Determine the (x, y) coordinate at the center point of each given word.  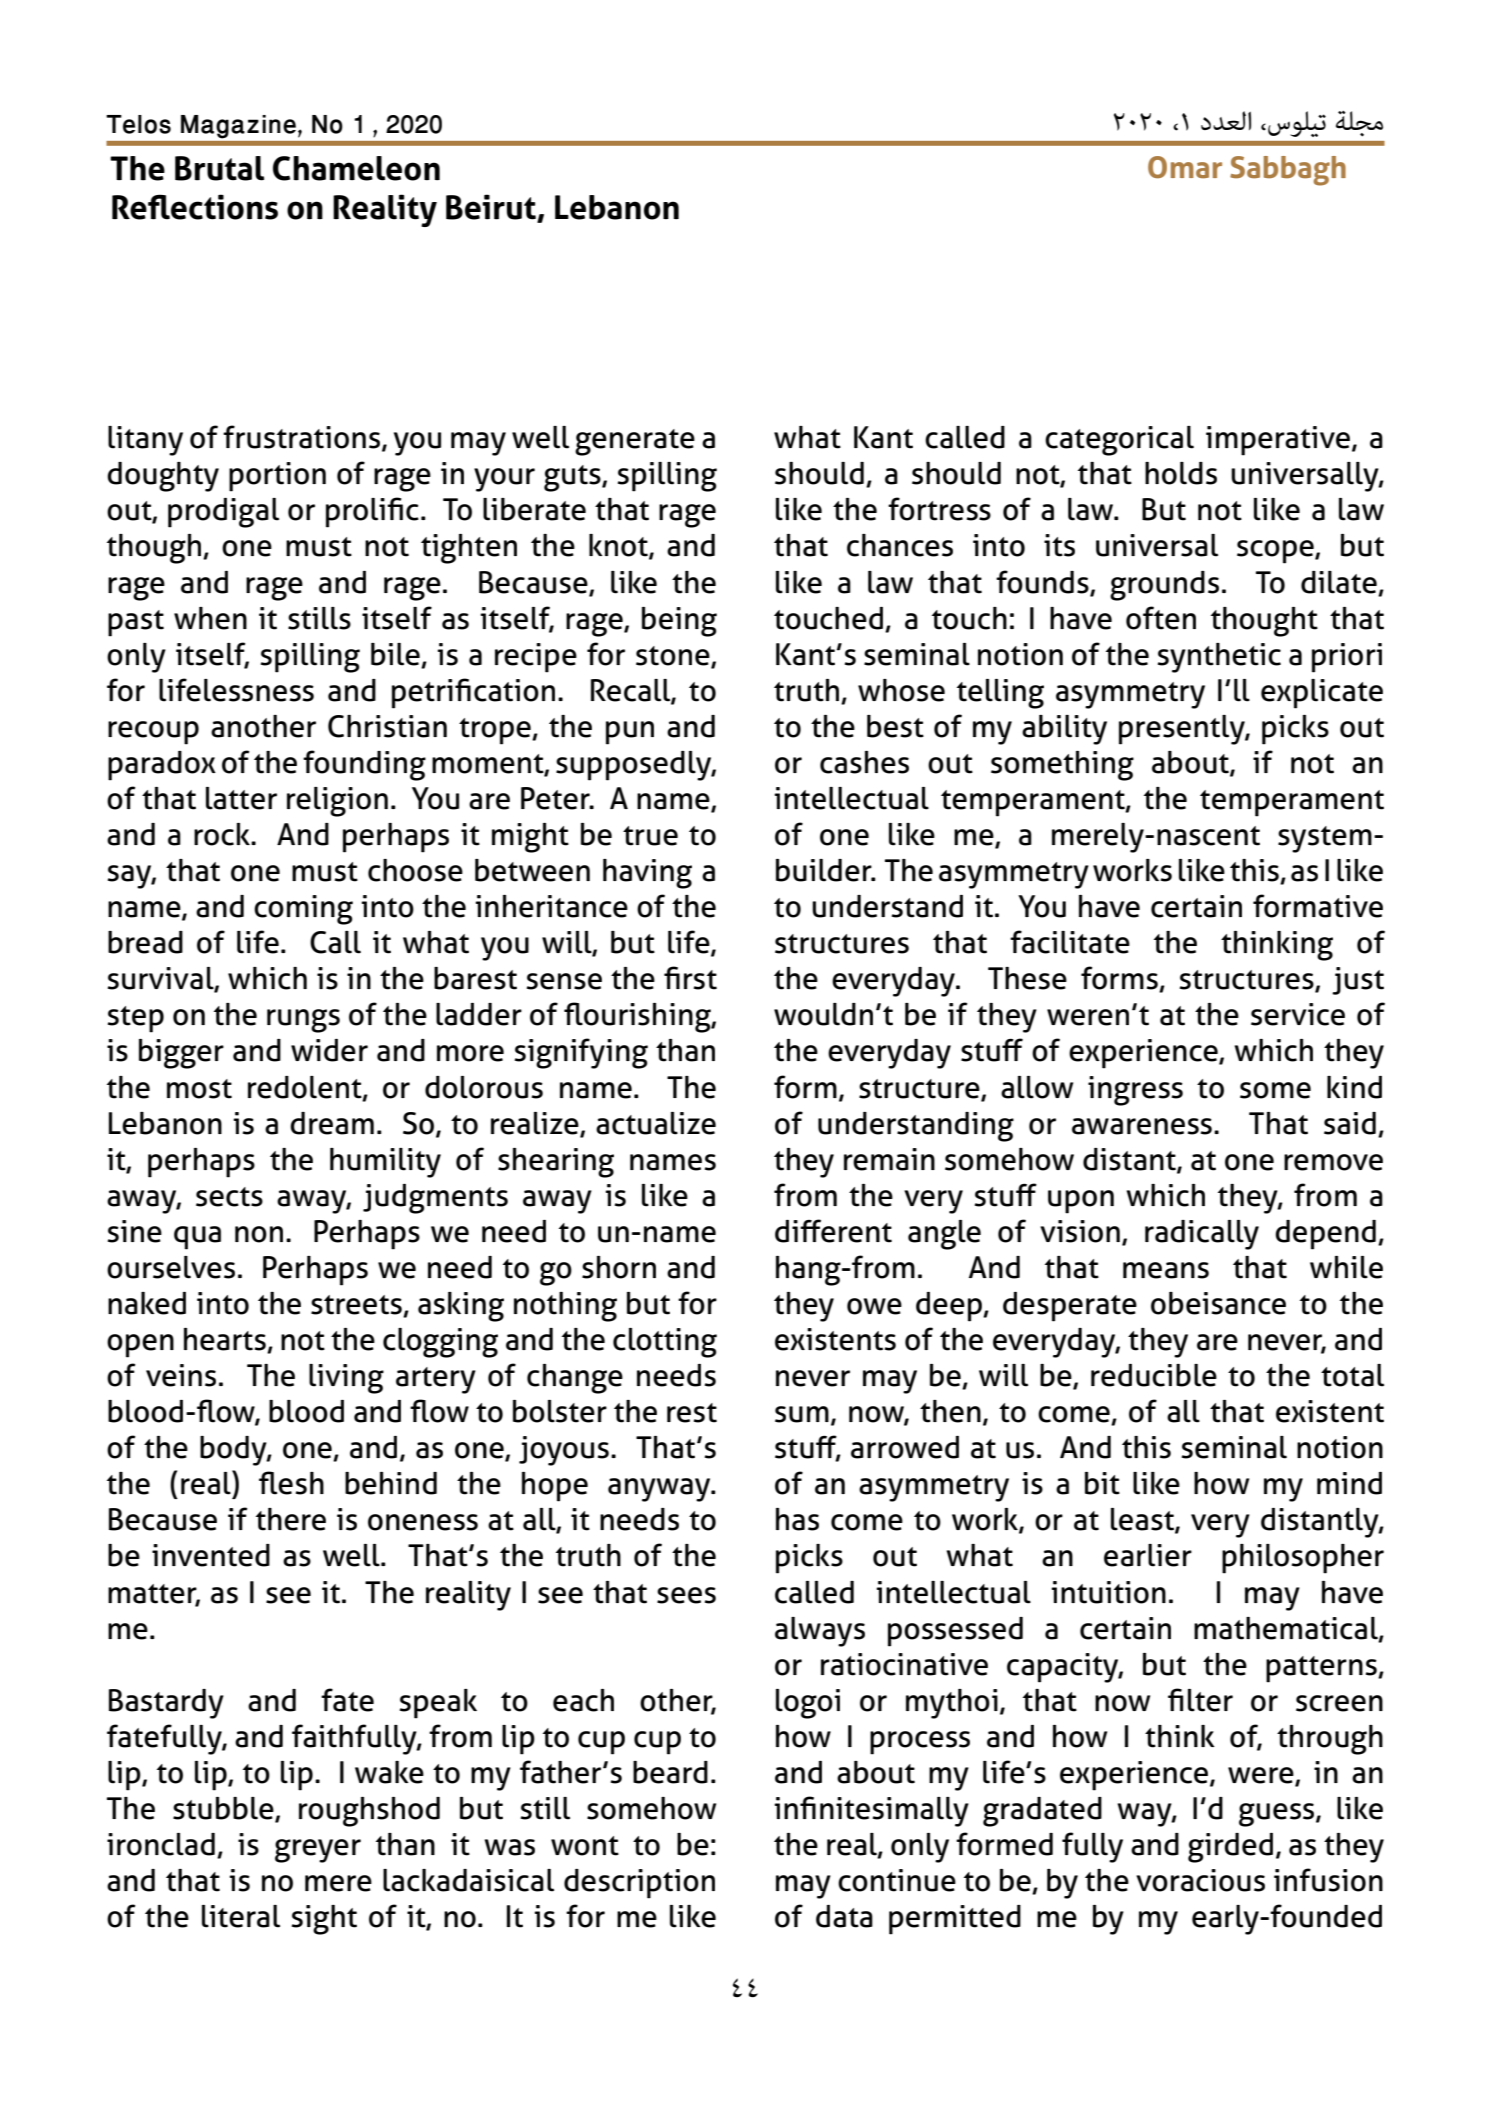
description (639, 1884)
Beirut (492, 208)
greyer (318, 1851)
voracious (1200, 1880)
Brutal (219, 168)
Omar (1185, 167)
